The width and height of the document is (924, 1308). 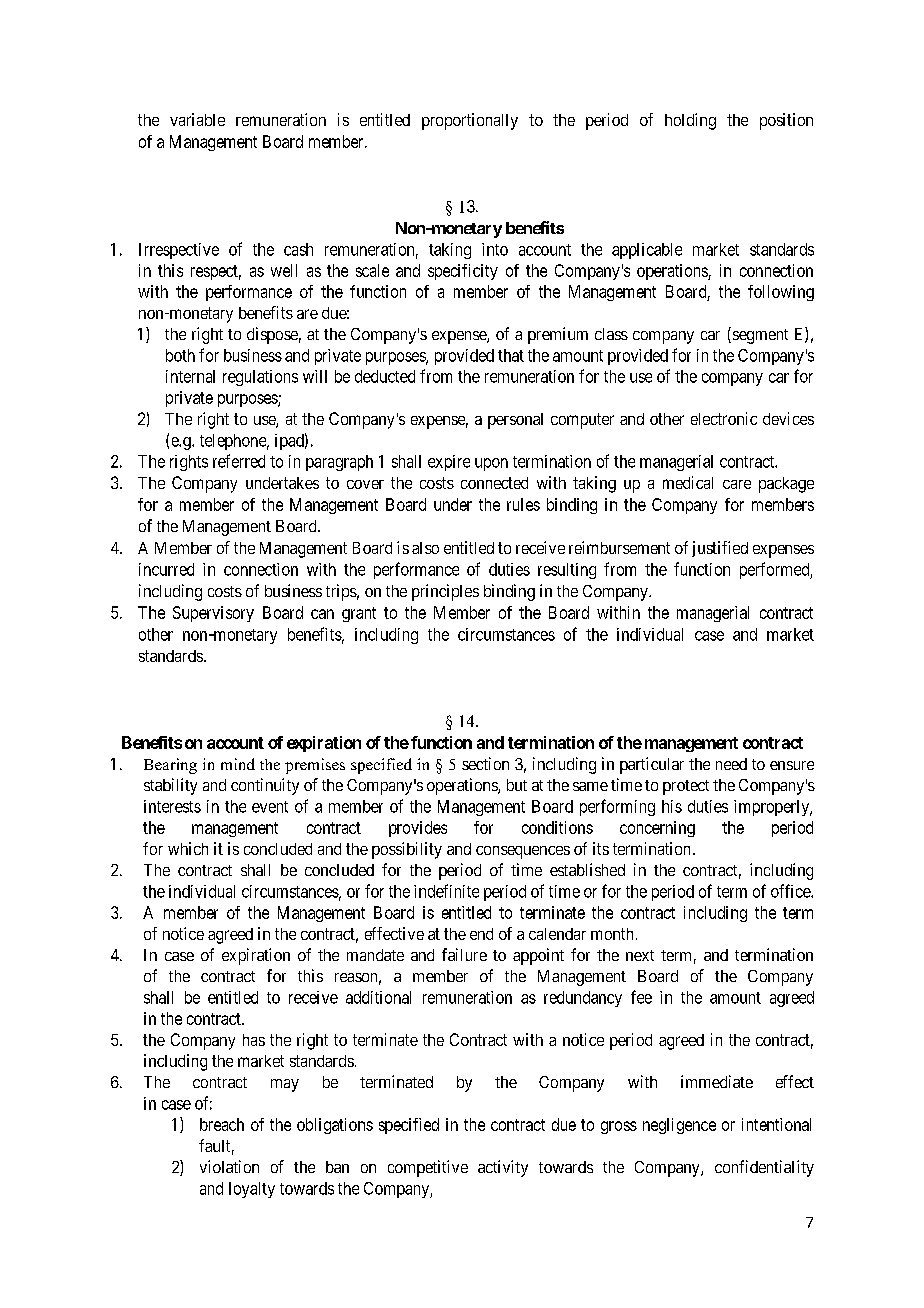 What do you see at coordinates (764, 1168) in the document?
I see `confidentiality` at bounding box center [764, 1168].
